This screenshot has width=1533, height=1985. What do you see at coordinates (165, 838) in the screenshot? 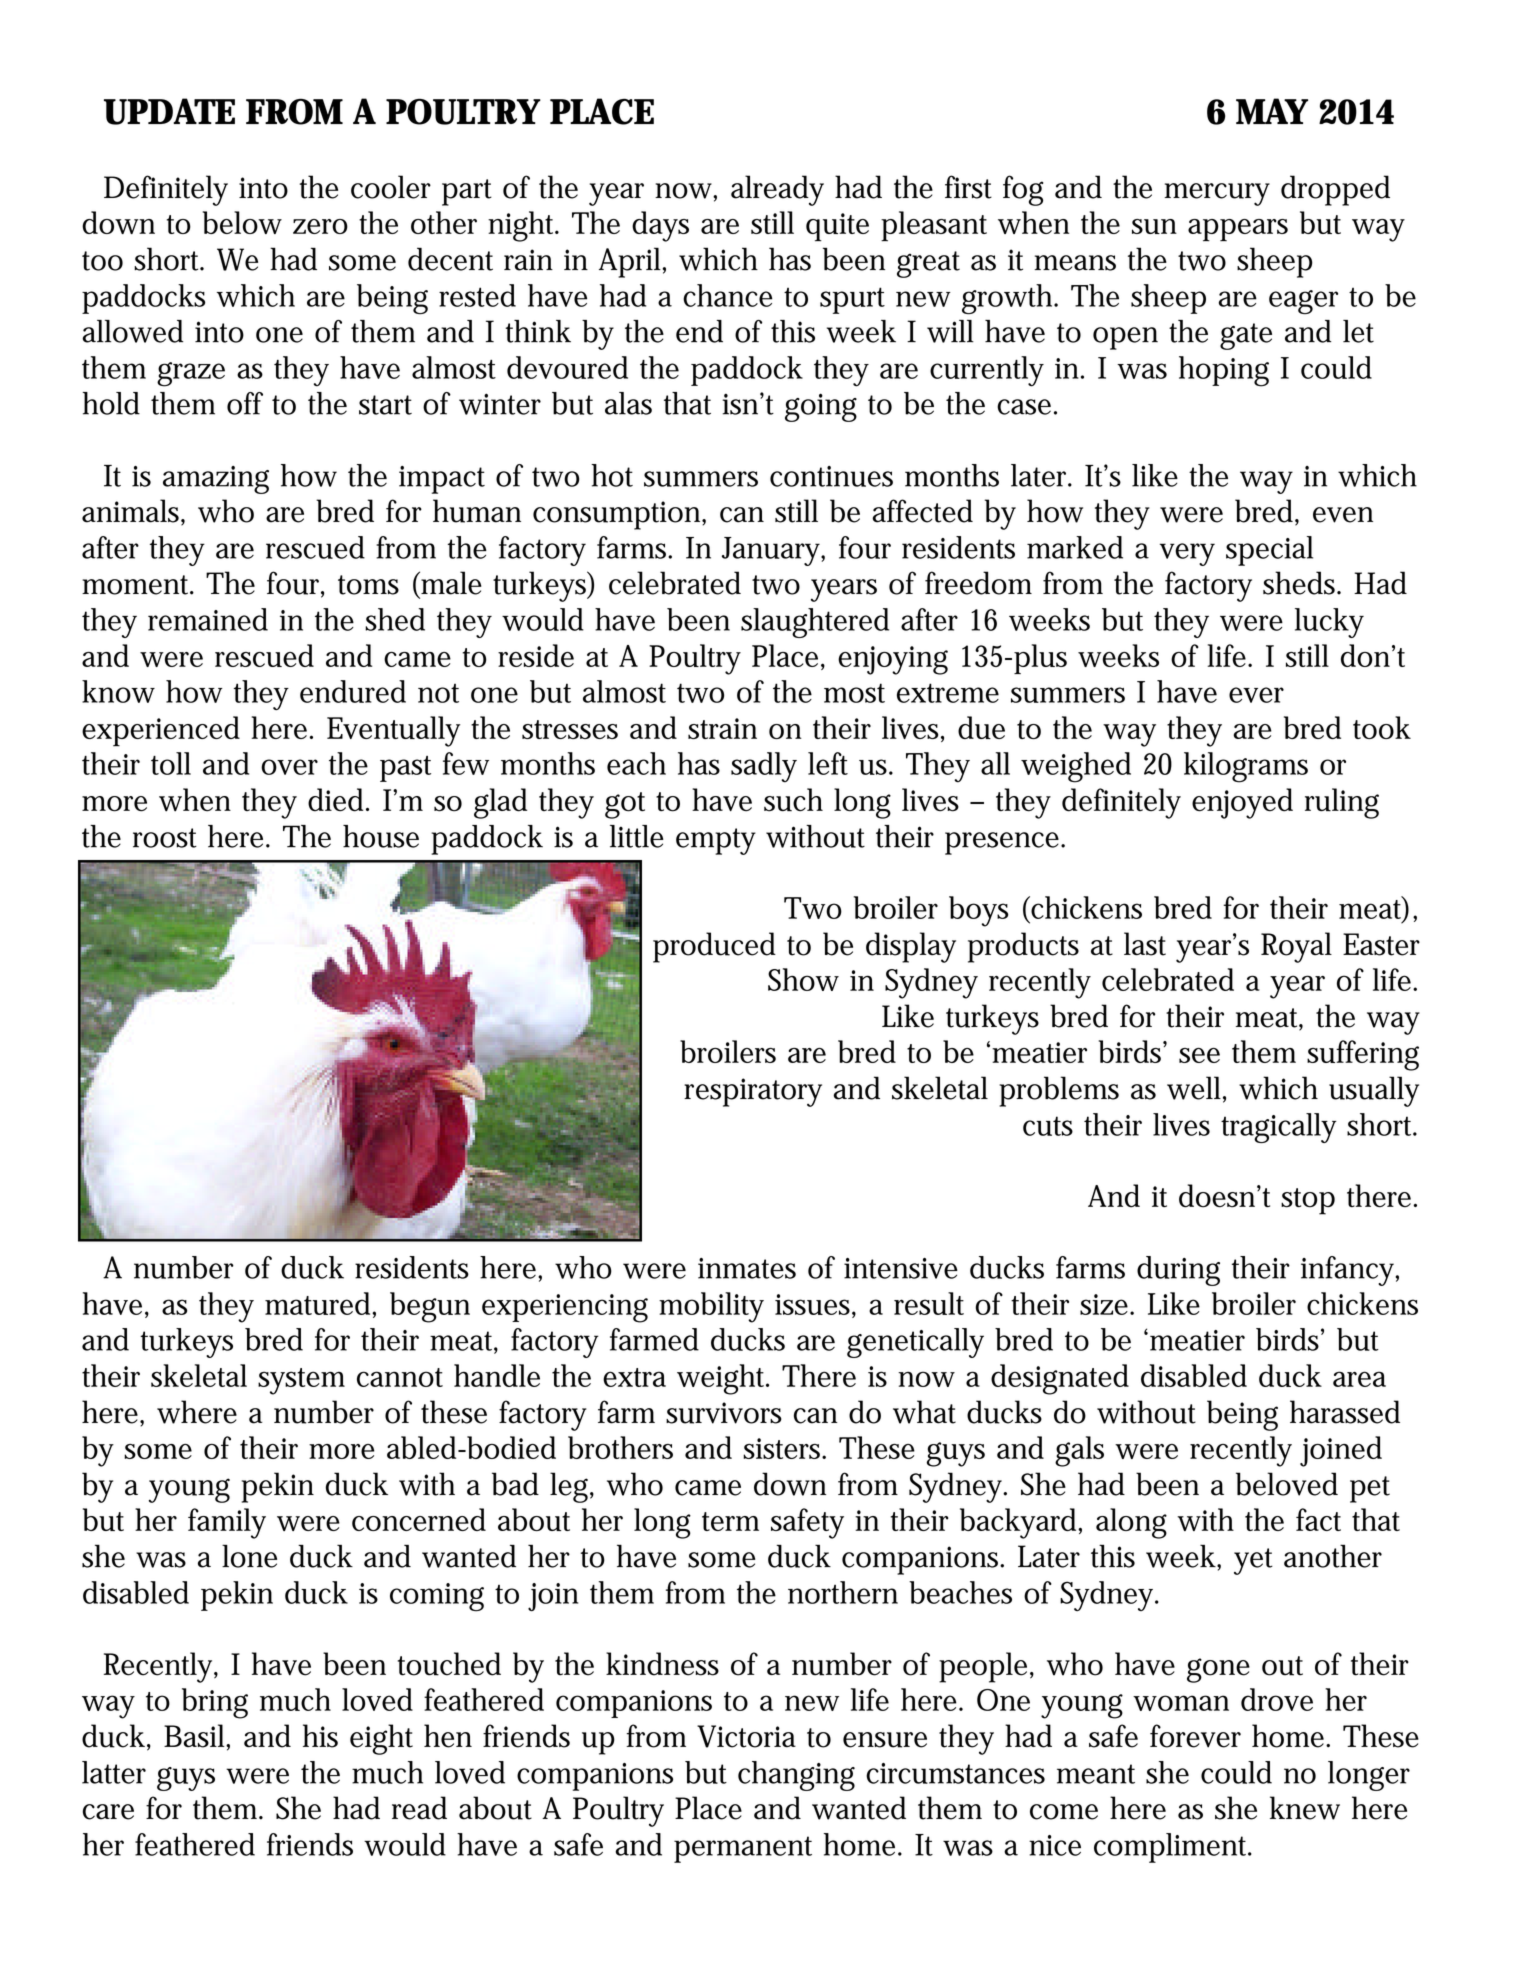
I see `roost` at bounding box center [165, 838].
